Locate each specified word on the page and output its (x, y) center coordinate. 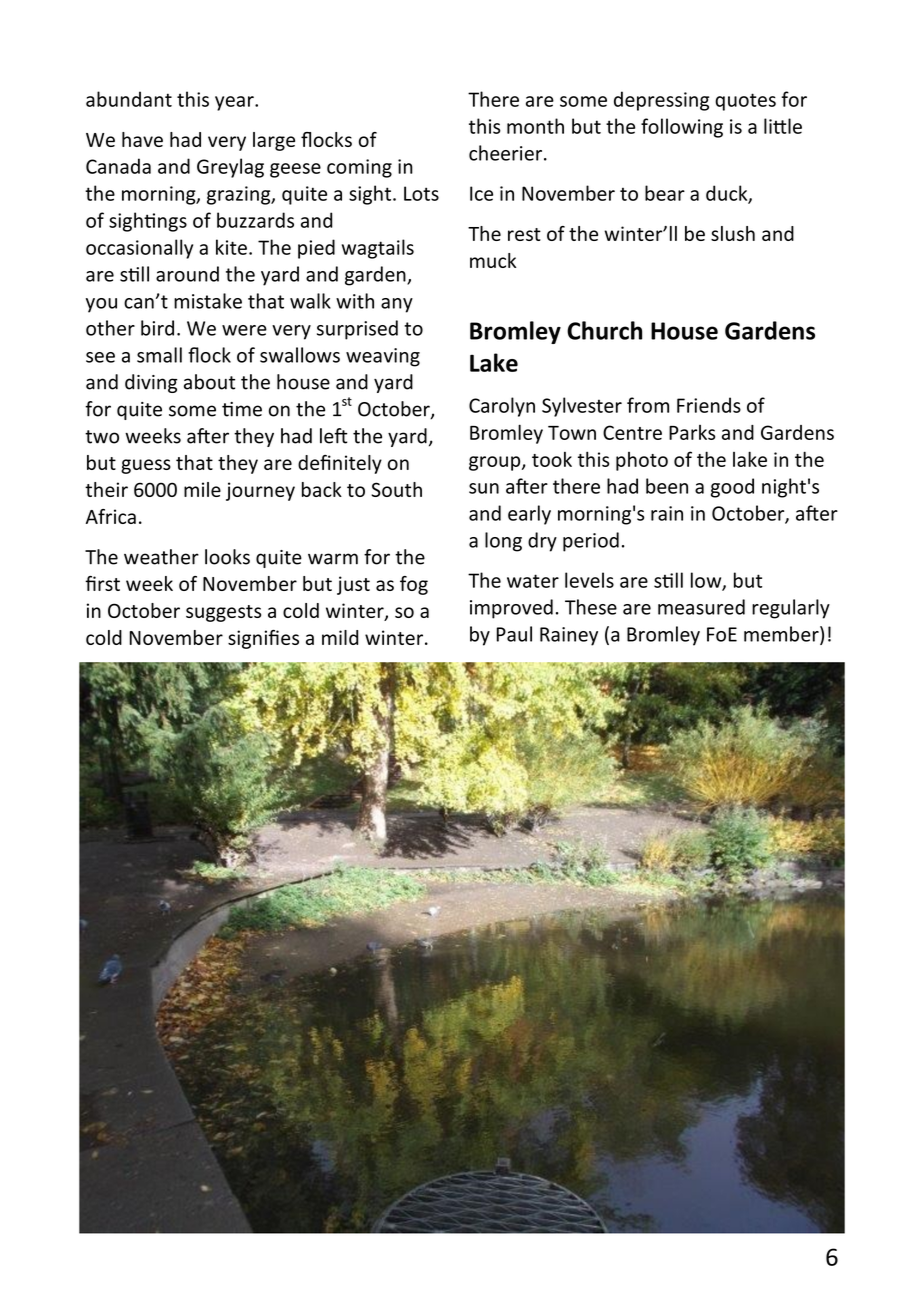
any (397, 305)
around (187, 274)
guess (146, 466)
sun (484, 488)
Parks (692, 432)
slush (733, 233)
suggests (223, 613)
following (682, 128)
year (235, 103)
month (535, 126)
